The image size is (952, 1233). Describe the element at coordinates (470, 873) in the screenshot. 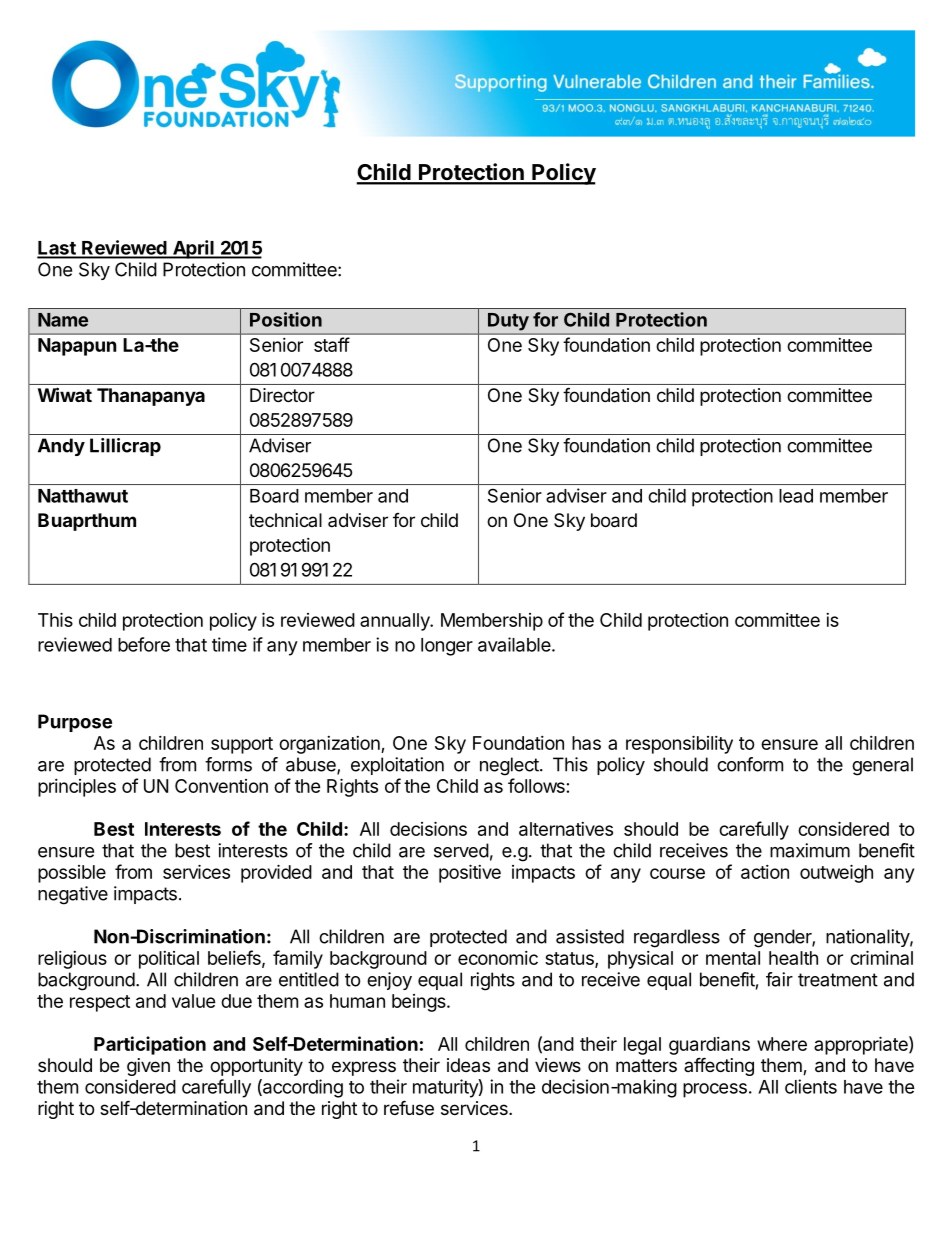

I see `positive` at that location.
